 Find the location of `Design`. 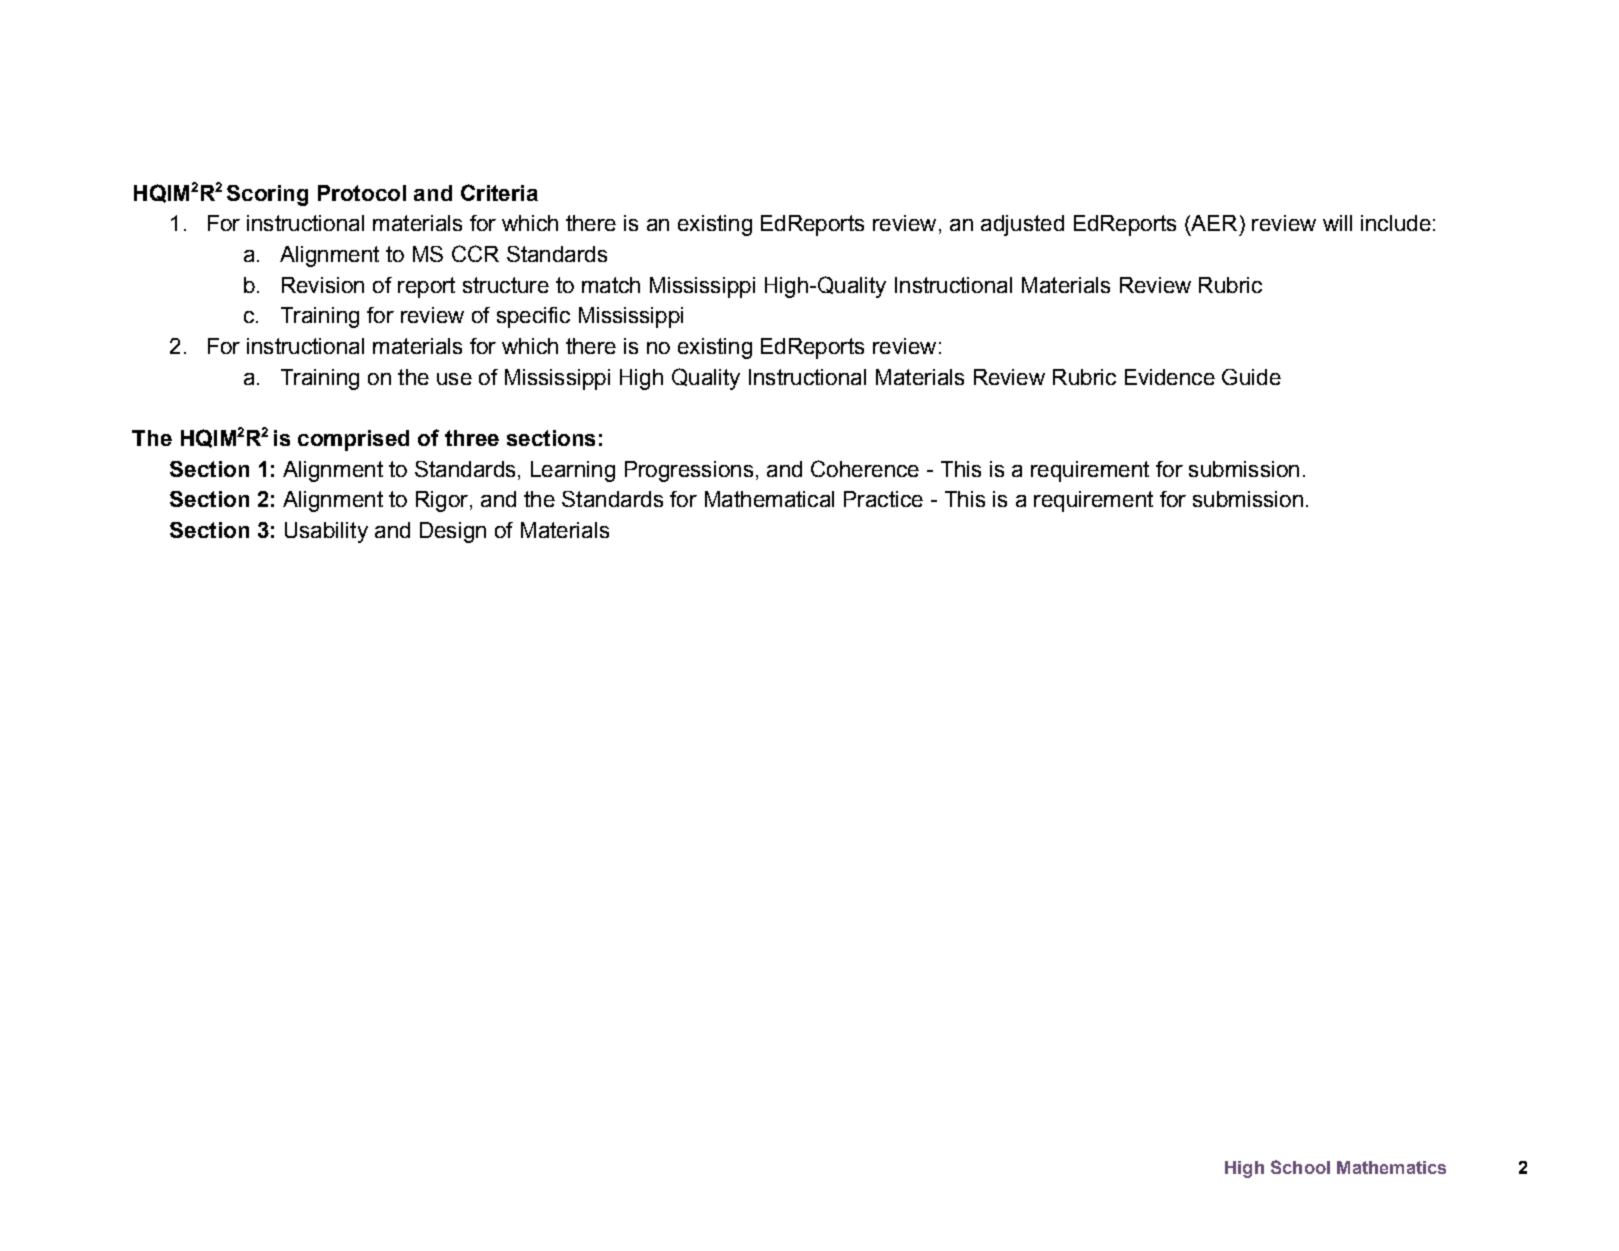

Design is located at coordinates (453, 532).
